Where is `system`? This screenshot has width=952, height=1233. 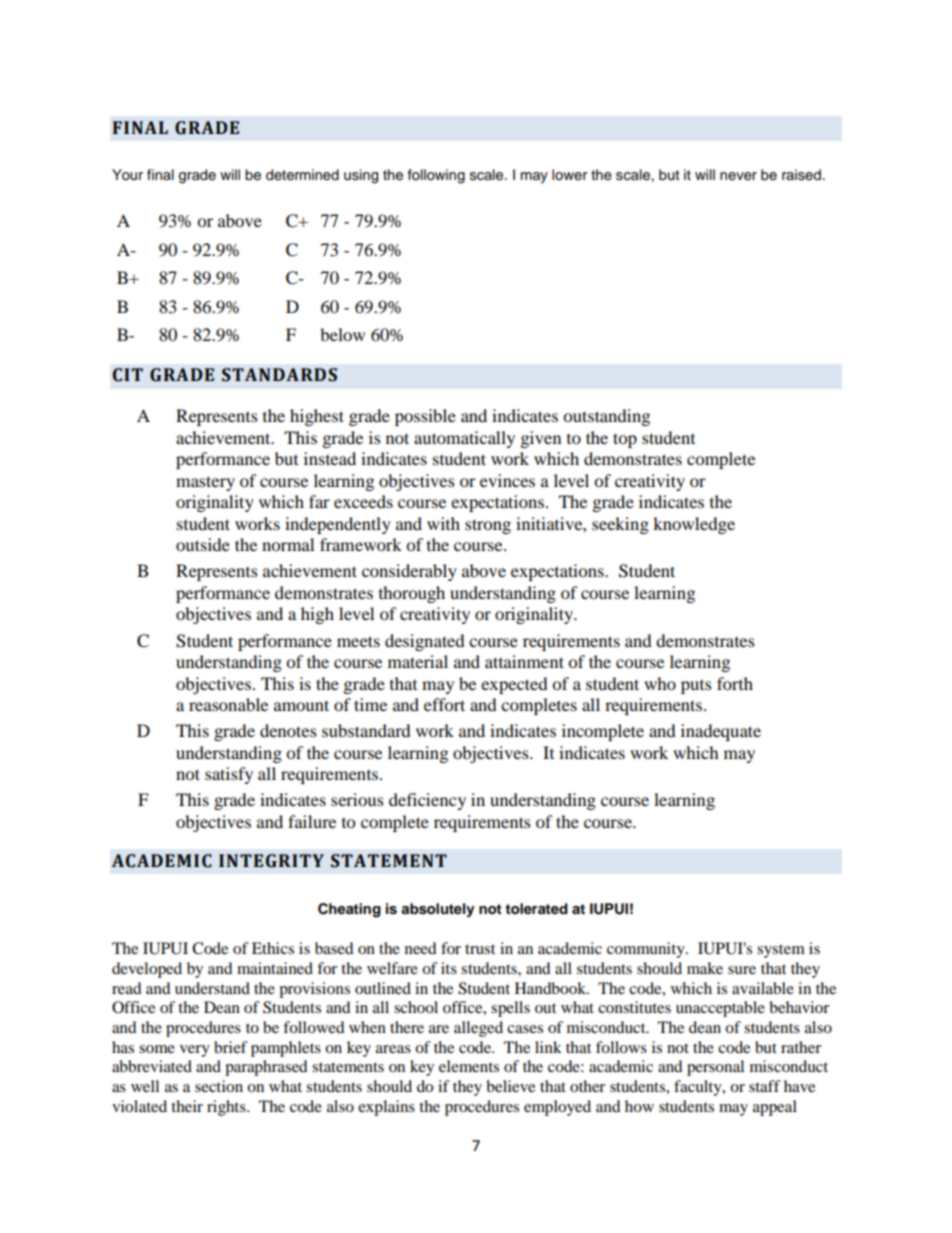
system is located at coordinates (781, 951).
